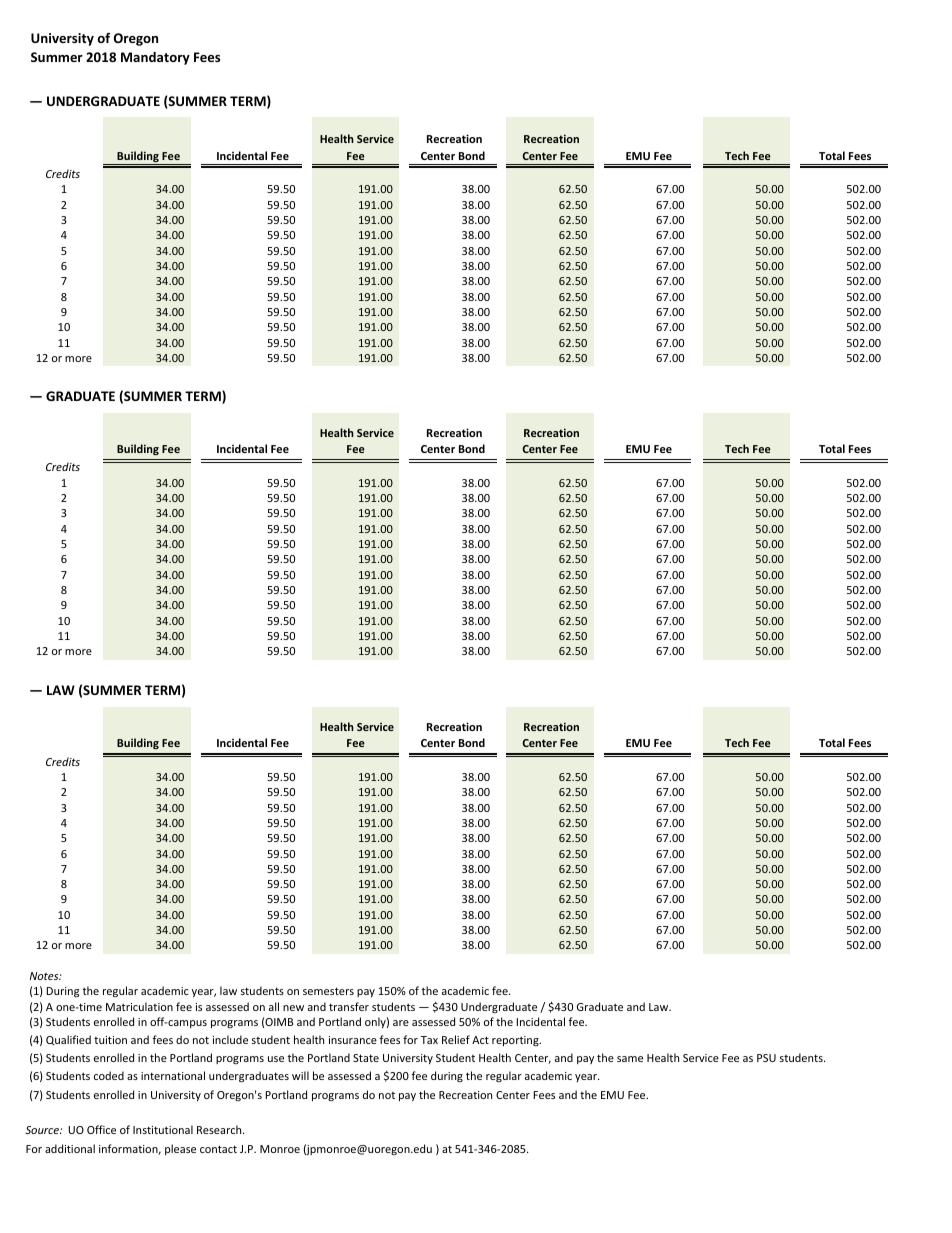 The width and height of the screenshot is (952, 1233). What do you see at coordinates (401, 1023) in the screenshot?
I see `are` at bounding box center [401, 1023].
